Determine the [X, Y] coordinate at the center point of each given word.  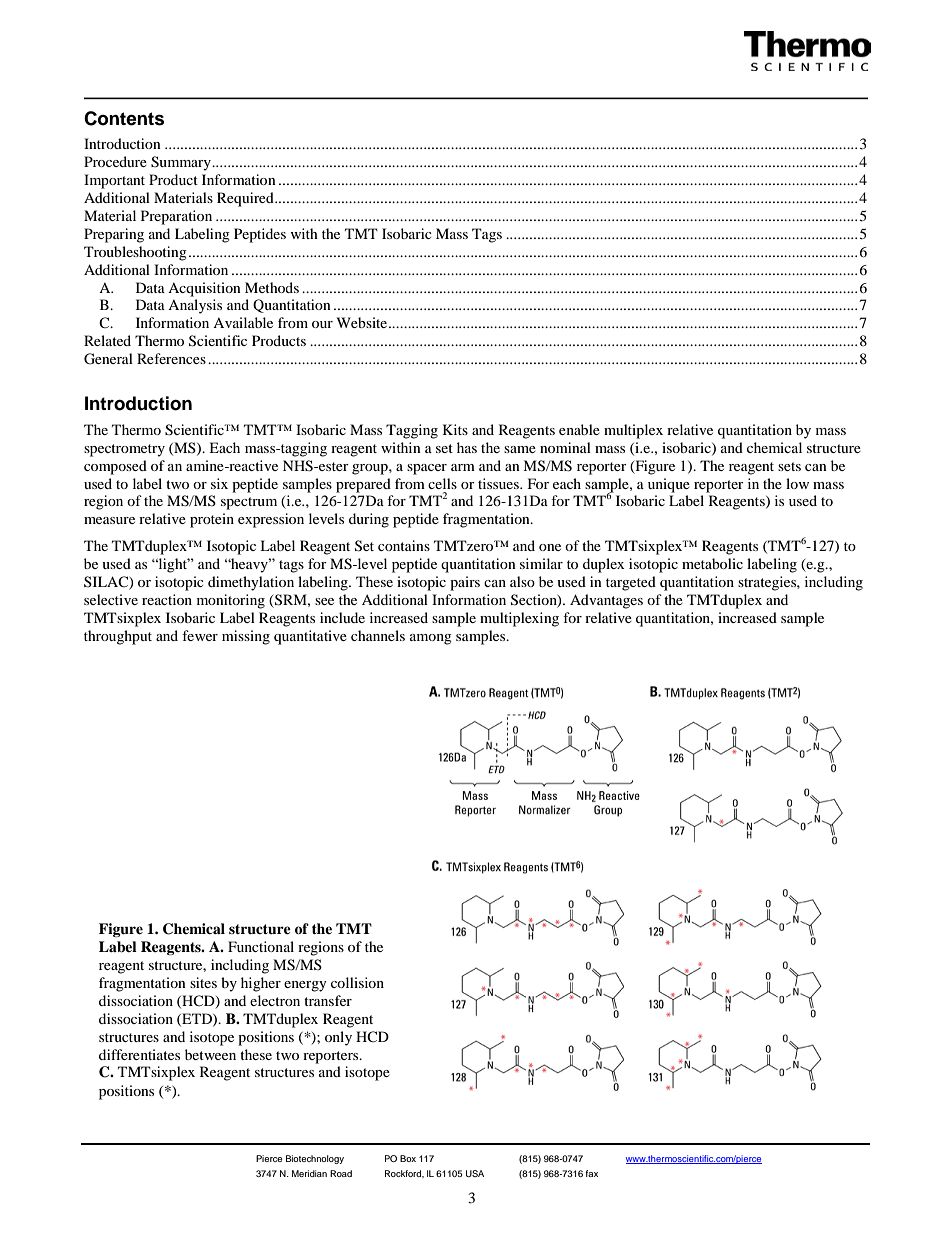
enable [579, 429]
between [210, 1054]
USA [475, 1173]
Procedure [115, 161]
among [431, 639]
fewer [200, 635]
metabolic [712, 563]
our [322, 324]
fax [591, 1173]
